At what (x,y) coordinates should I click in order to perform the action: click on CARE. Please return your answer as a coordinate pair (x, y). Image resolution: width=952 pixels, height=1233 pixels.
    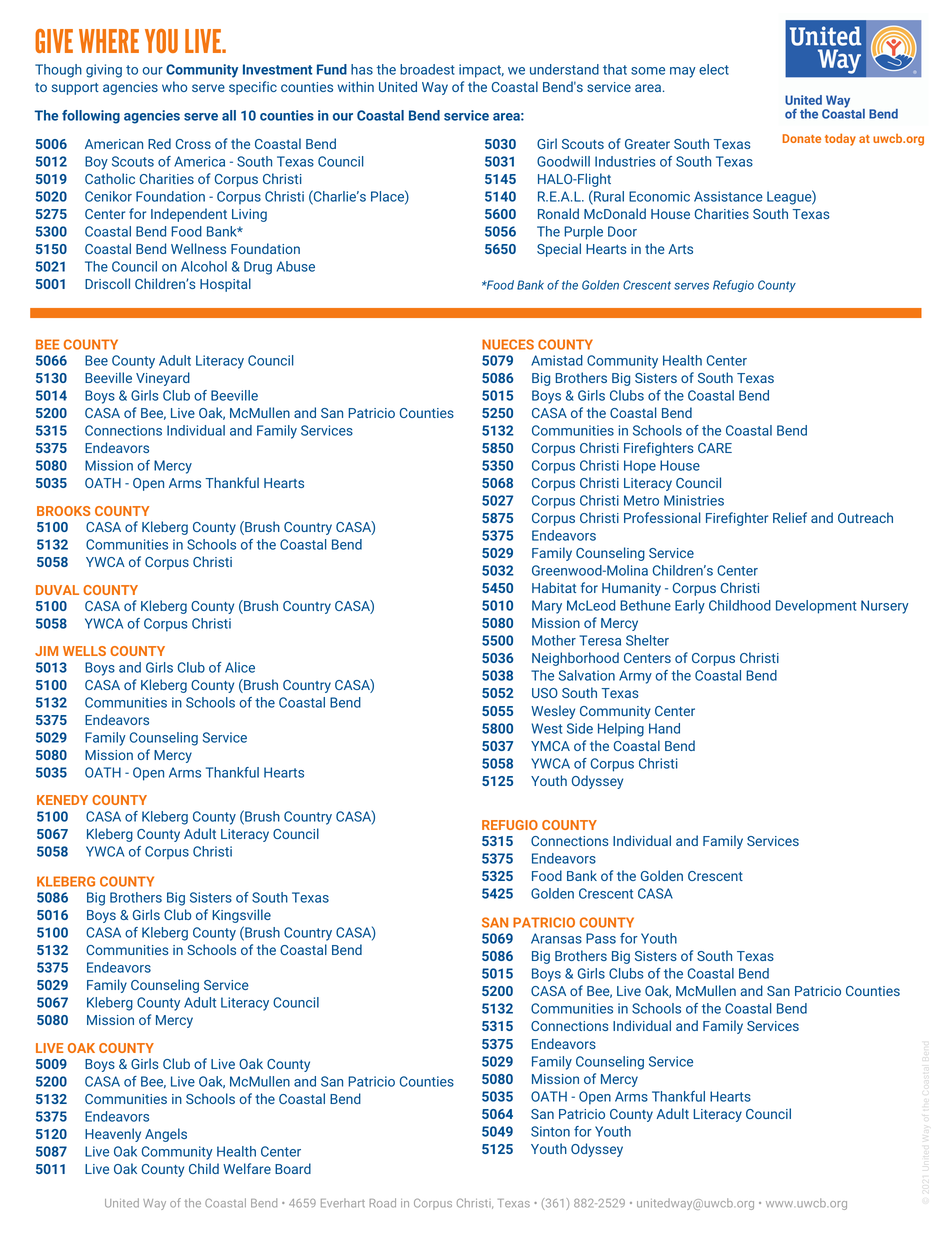
    Looking at the image, I should click on (715, 448).
